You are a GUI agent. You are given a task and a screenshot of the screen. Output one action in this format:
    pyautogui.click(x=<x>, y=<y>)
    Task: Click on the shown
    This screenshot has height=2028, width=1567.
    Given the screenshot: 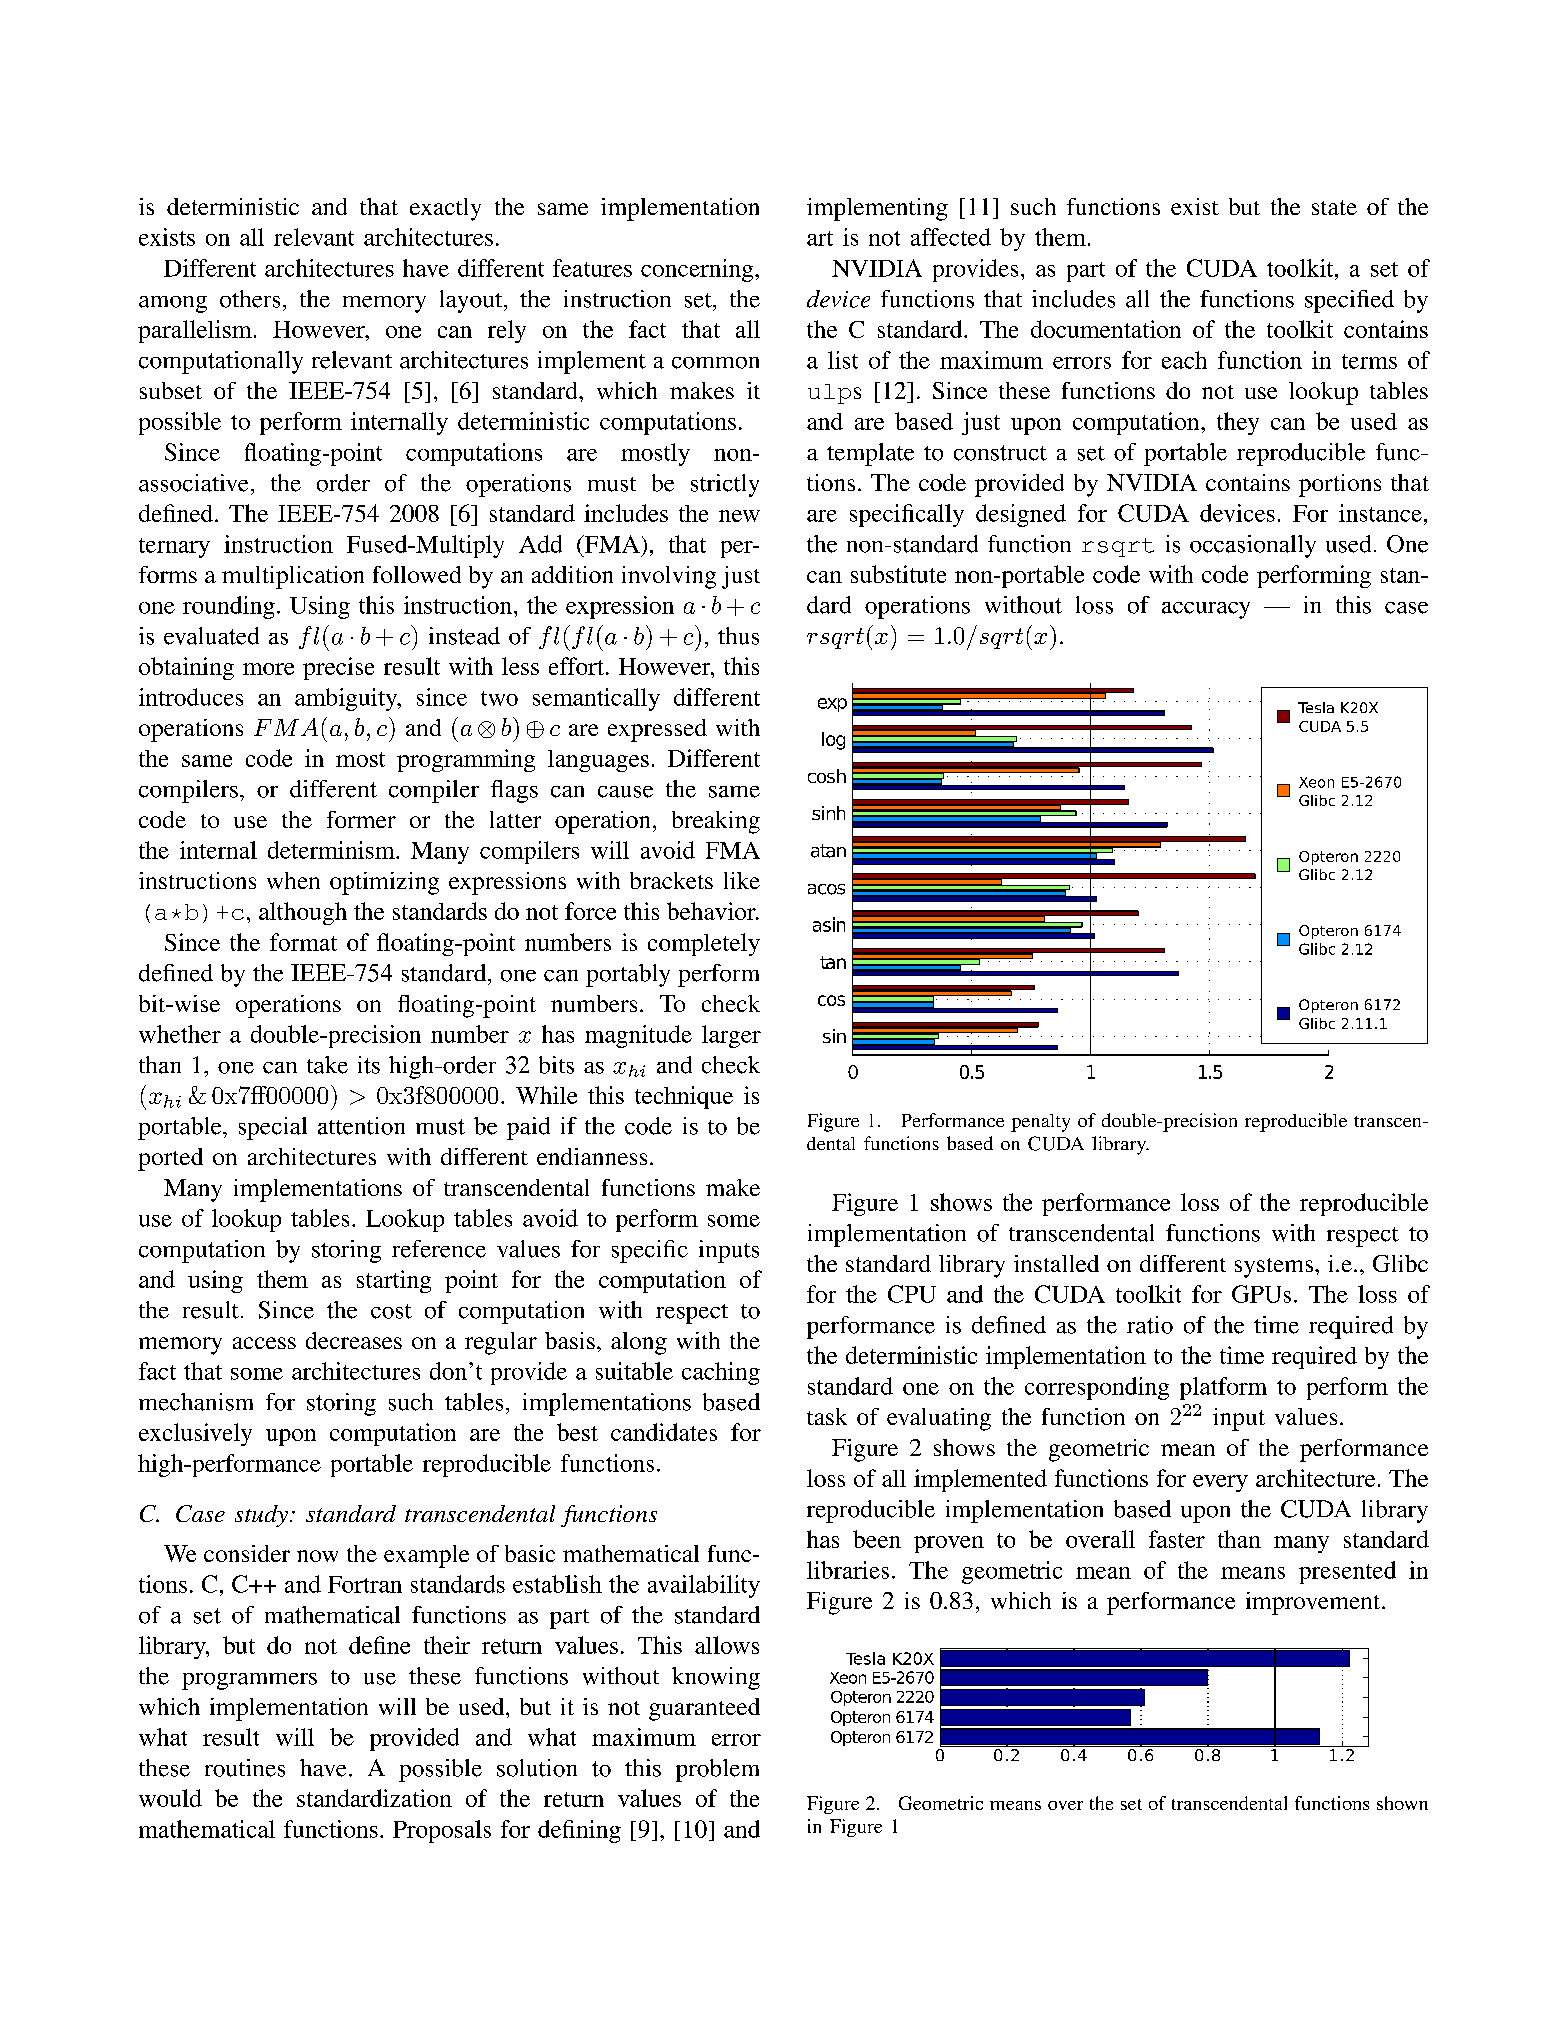 What is the action you would take?
    pyautogui.click(x=1402, y=1803)
